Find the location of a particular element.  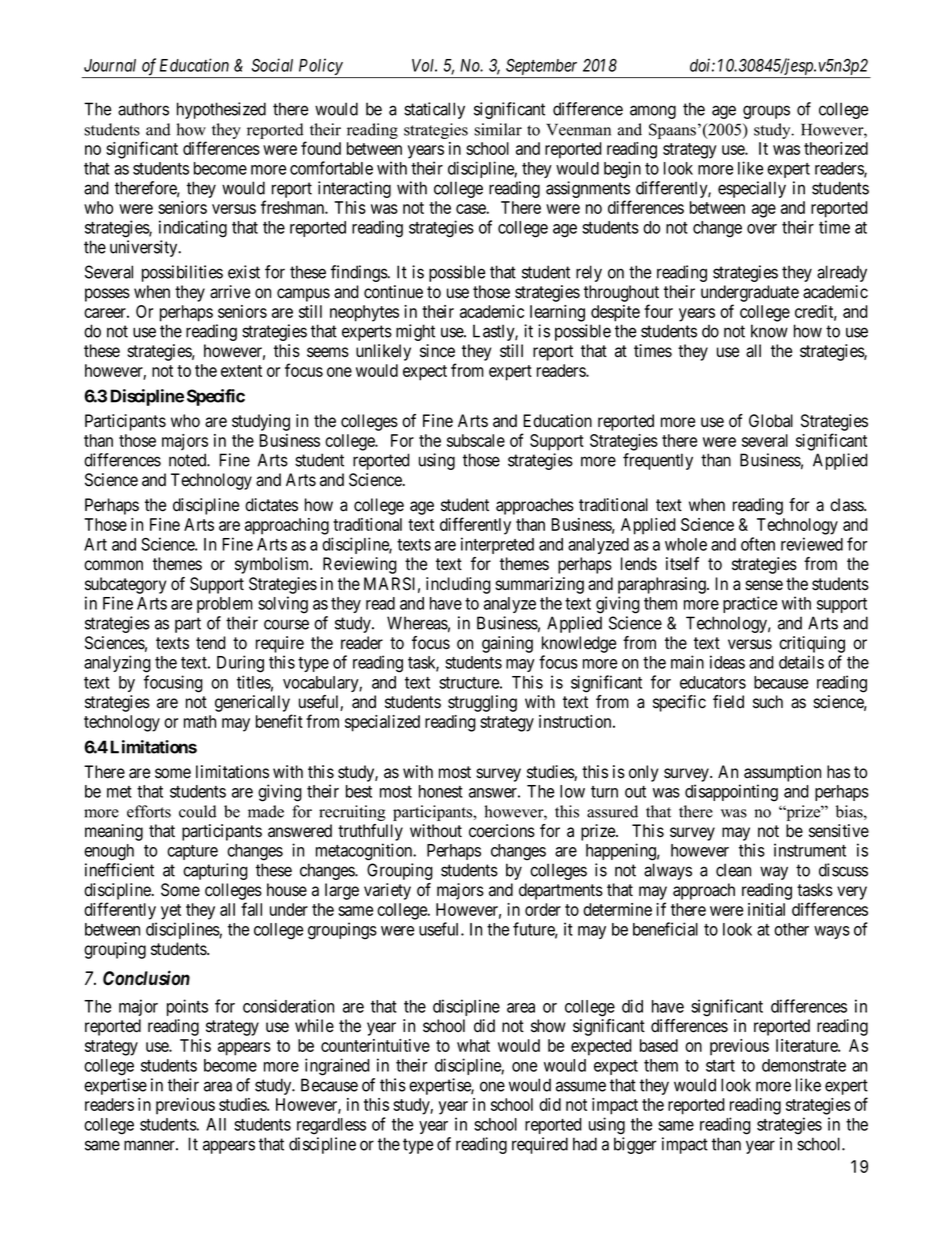

including is located at coordinates (458, 585).
